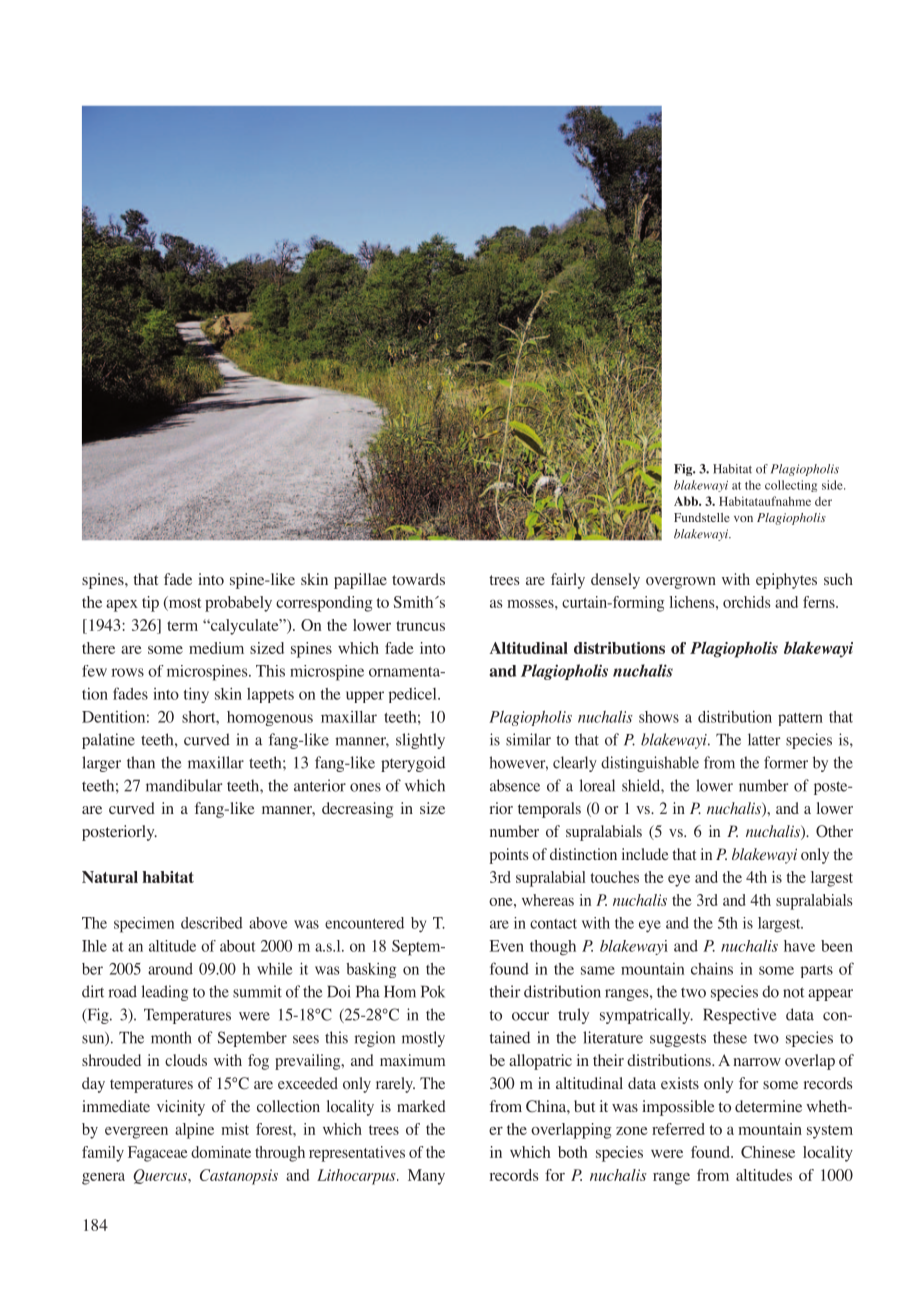  Describe the element at coordinates (834, 831) in the screenshot. I see `Other` at that location.
